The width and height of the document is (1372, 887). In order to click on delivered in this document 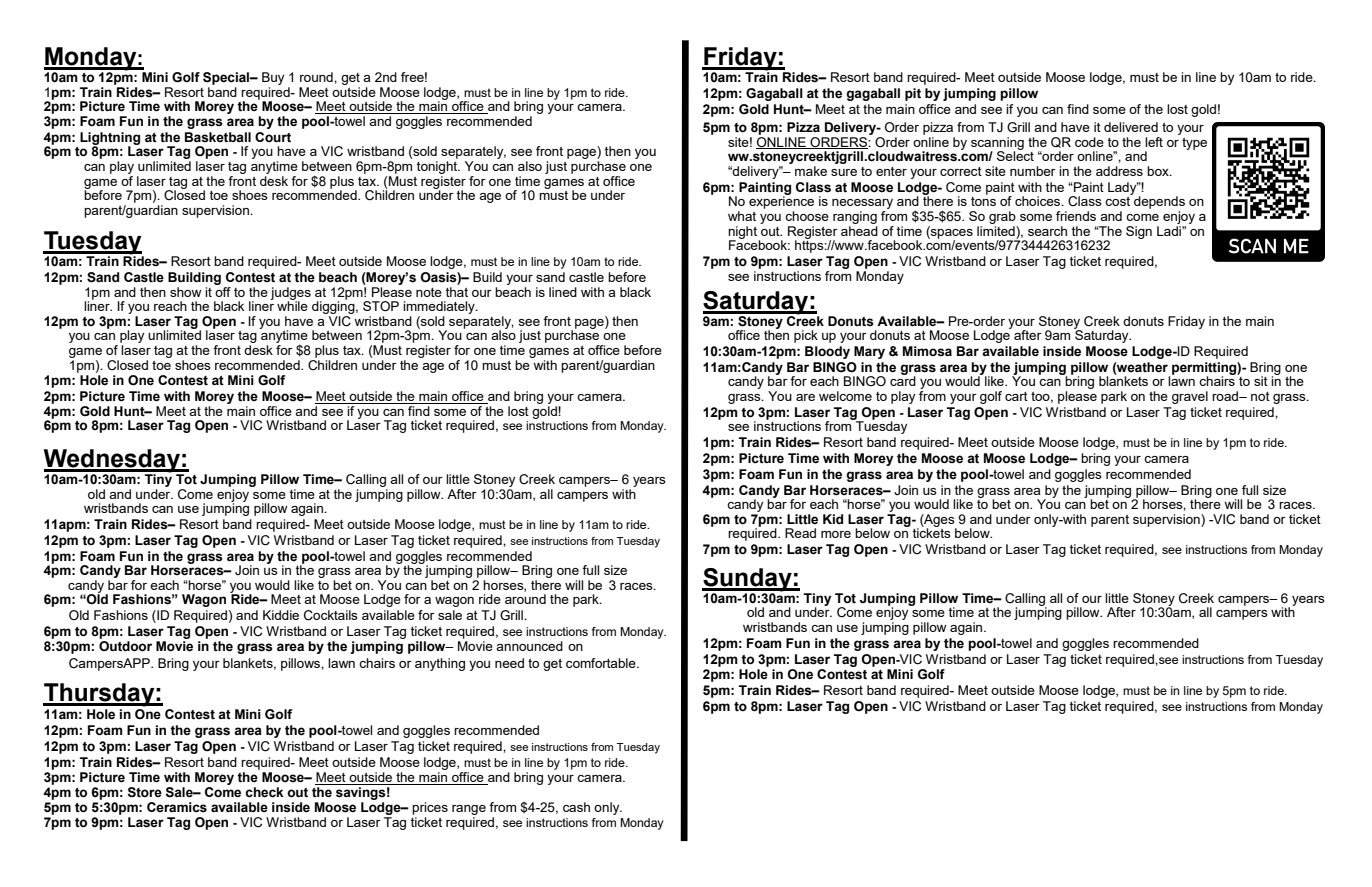, I will do `click(1131, 127)`.
